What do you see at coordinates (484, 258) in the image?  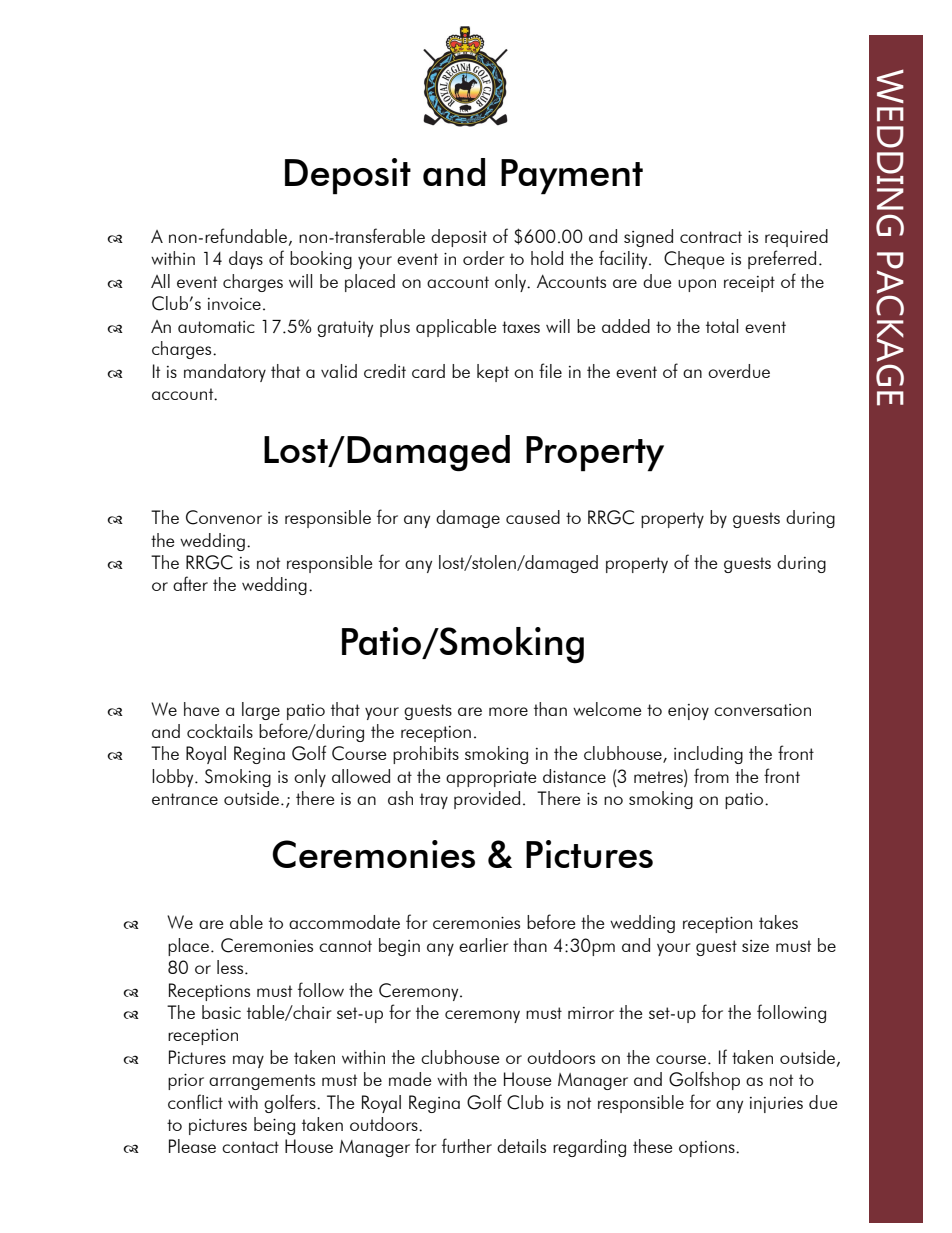 I see `order` at bounding box center [484, 258].
